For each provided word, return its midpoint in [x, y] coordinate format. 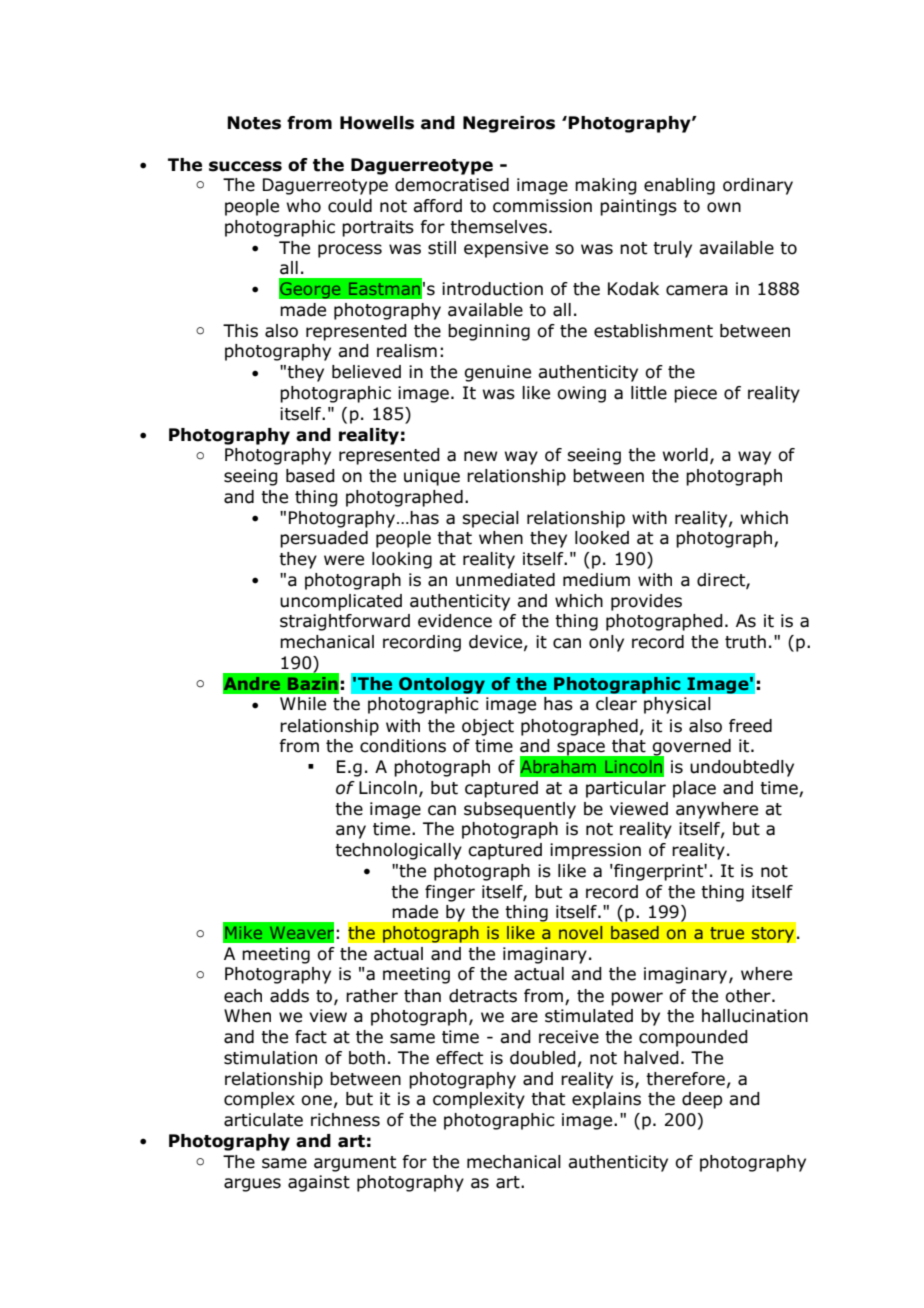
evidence [455, 621]
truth [745, 642]
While [303, 704]
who [304, 206]
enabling [679, 186]
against [319, 1183]
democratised [452, 185]
